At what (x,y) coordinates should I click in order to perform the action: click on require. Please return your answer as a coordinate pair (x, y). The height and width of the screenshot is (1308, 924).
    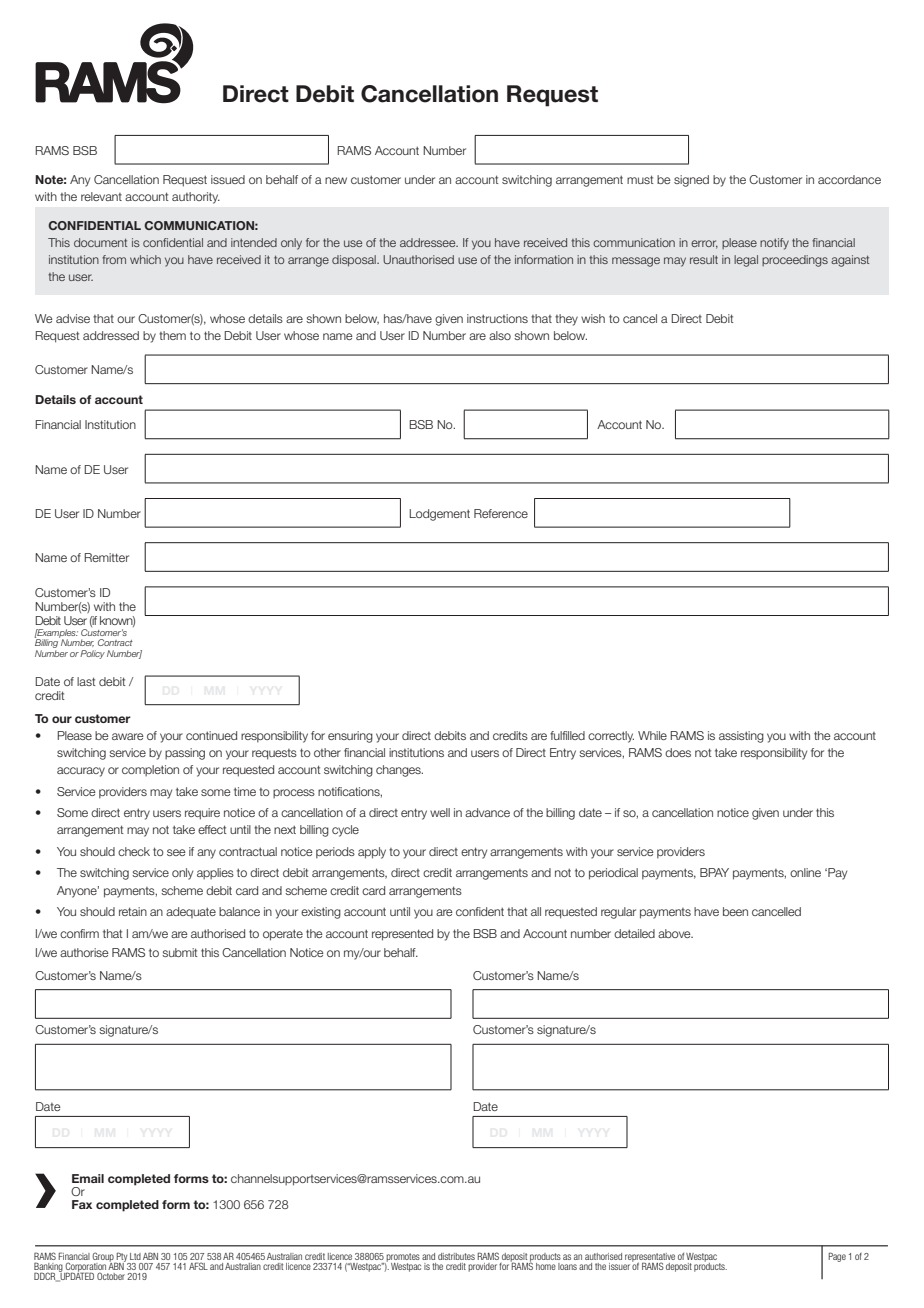
    Looking at the image, I should click on (202, 814).
